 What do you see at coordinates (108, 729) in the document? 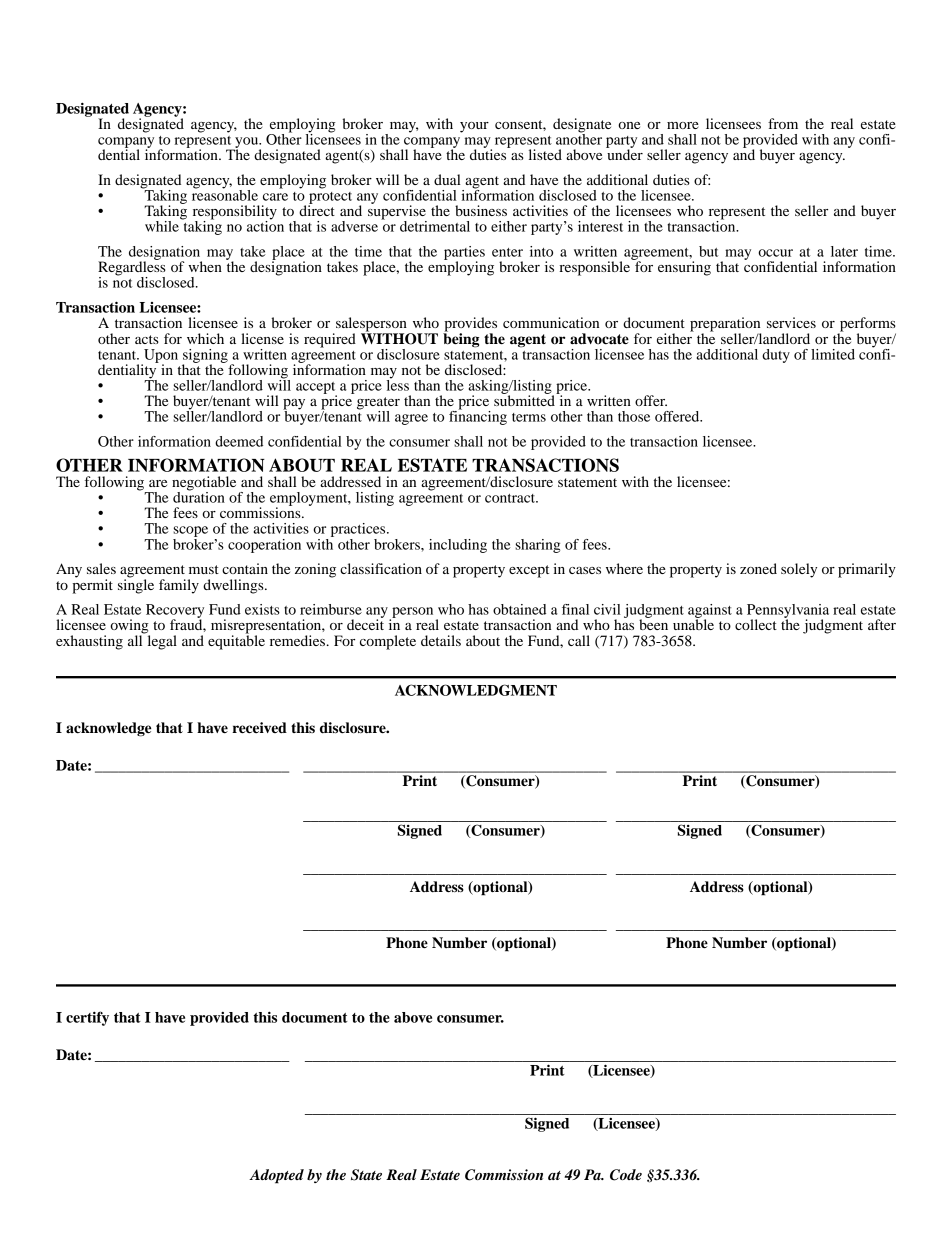
I see `acknowledge` at bounding box center [108, 729].
